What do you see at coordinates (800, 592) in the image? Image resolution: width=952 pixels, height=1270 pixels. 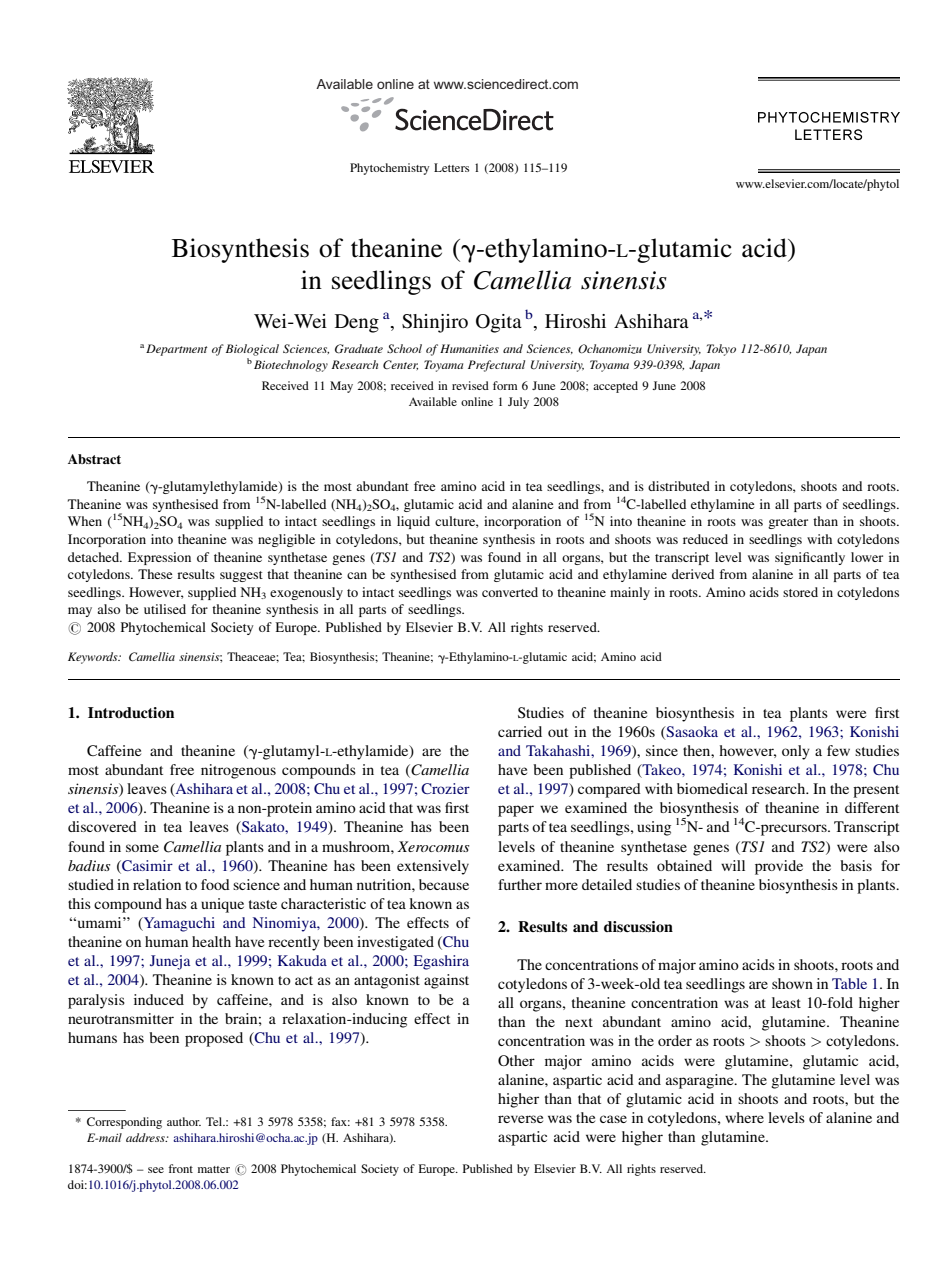 I see `stored` at bounding box center [800, 592].
